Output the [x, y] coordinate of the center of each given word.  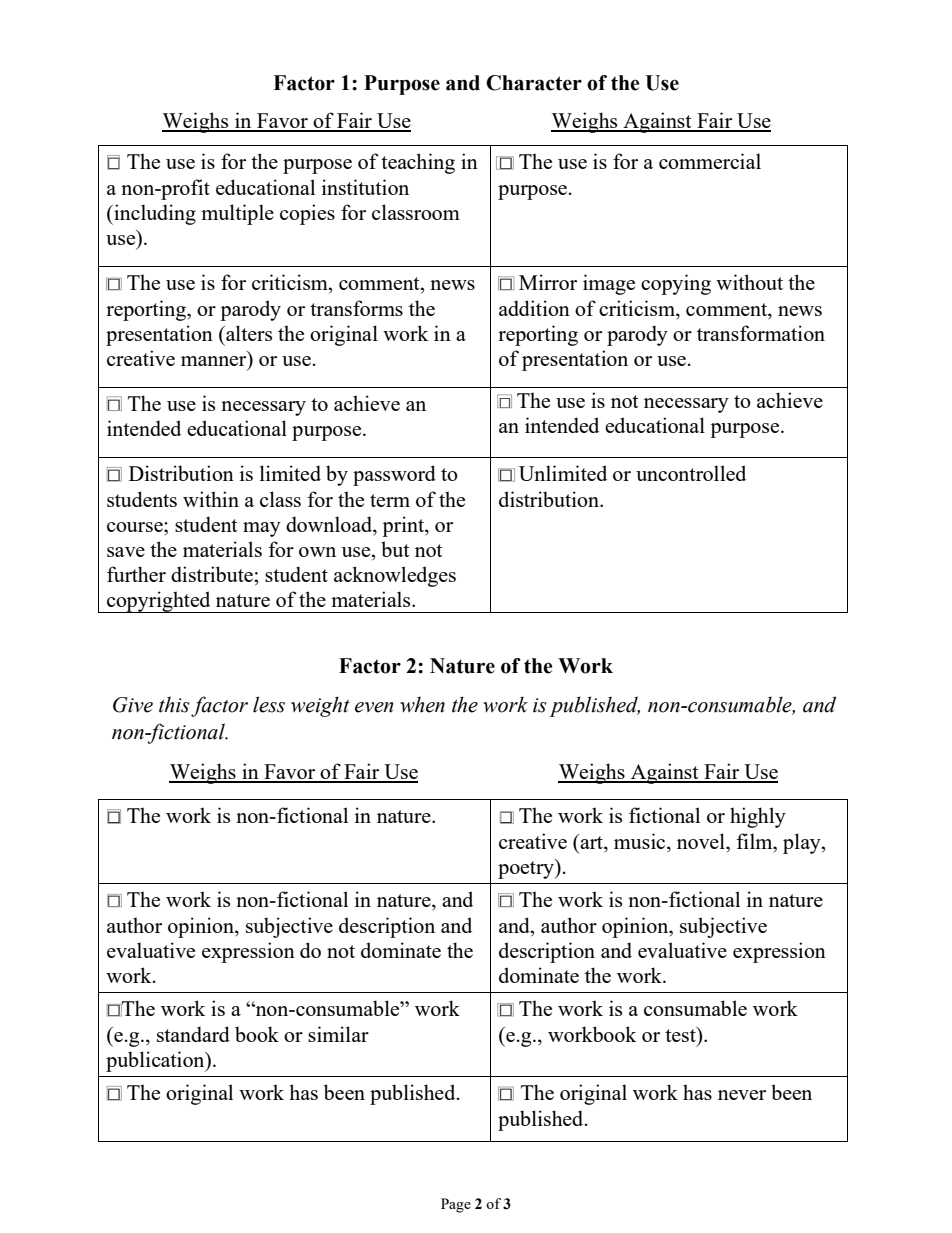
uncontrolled [691, 473]
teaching [418, 163]
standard [193, 1034]
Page [456, 1205]
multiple [237, 214]
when [422, 704]
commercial [710, 161]
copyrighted [159, 602]
